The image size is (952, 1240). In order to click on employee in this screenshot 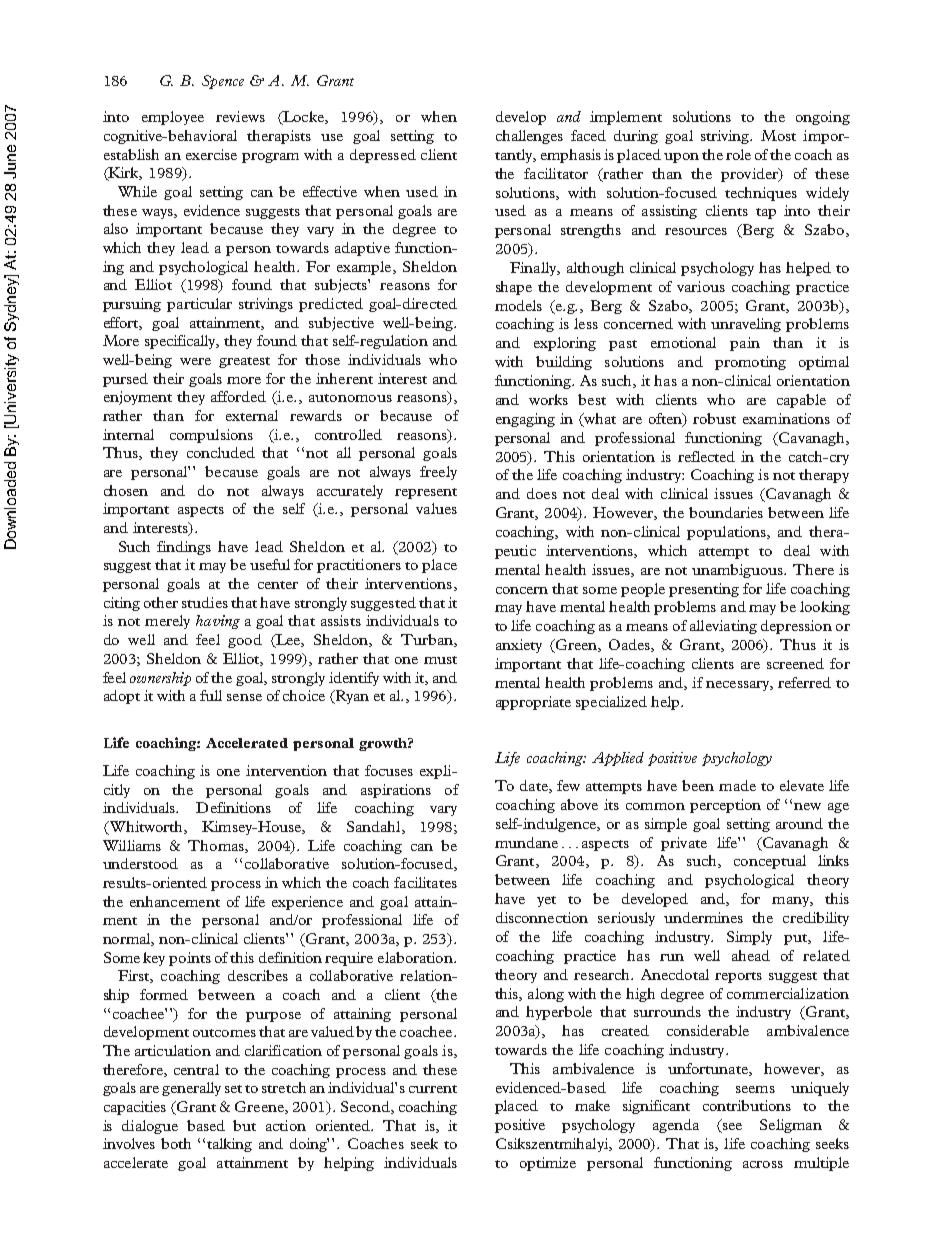, I will do `click(173, 118)`.
